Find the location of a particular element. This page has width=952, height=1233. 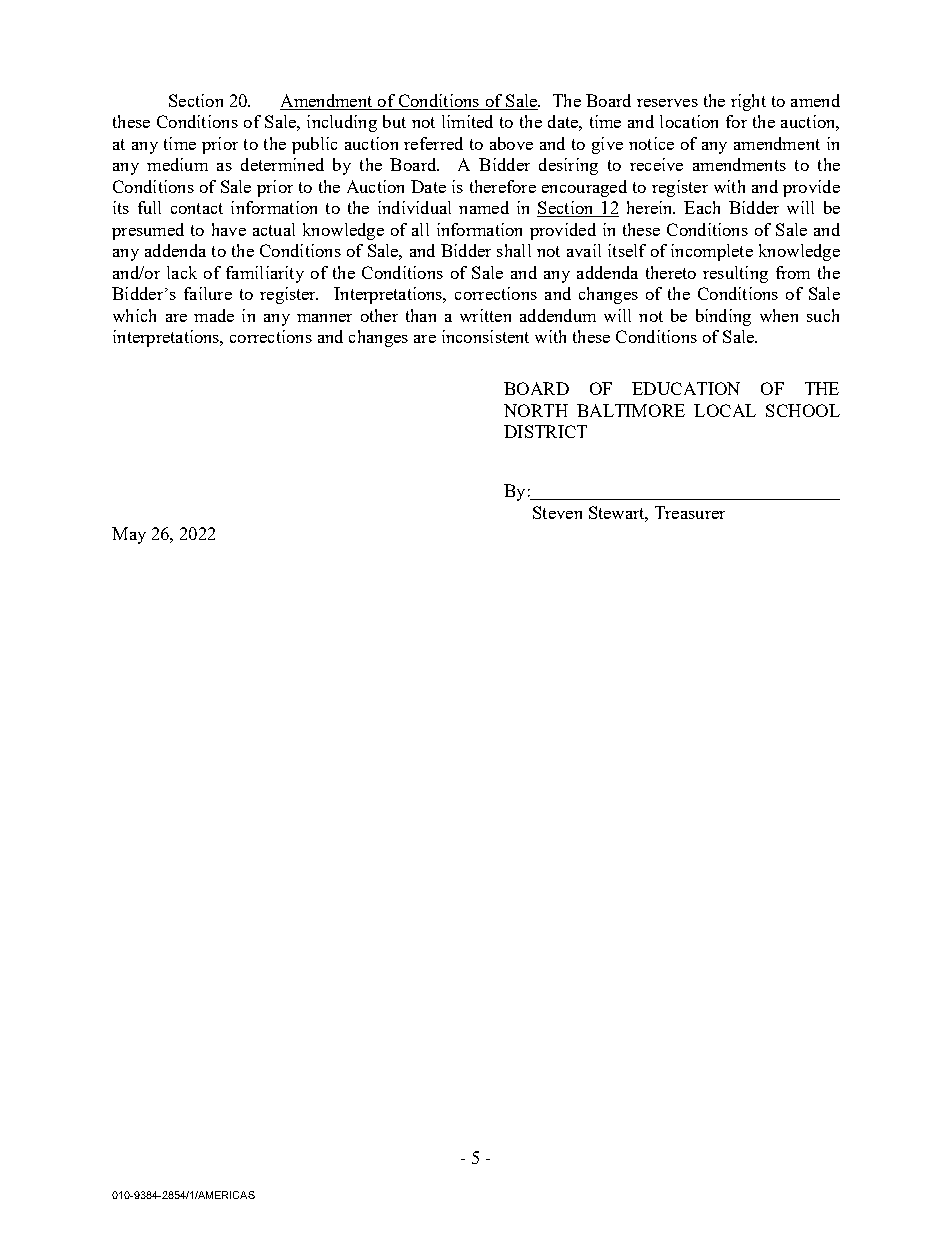

Steven is located at coordinates (557, 512).
